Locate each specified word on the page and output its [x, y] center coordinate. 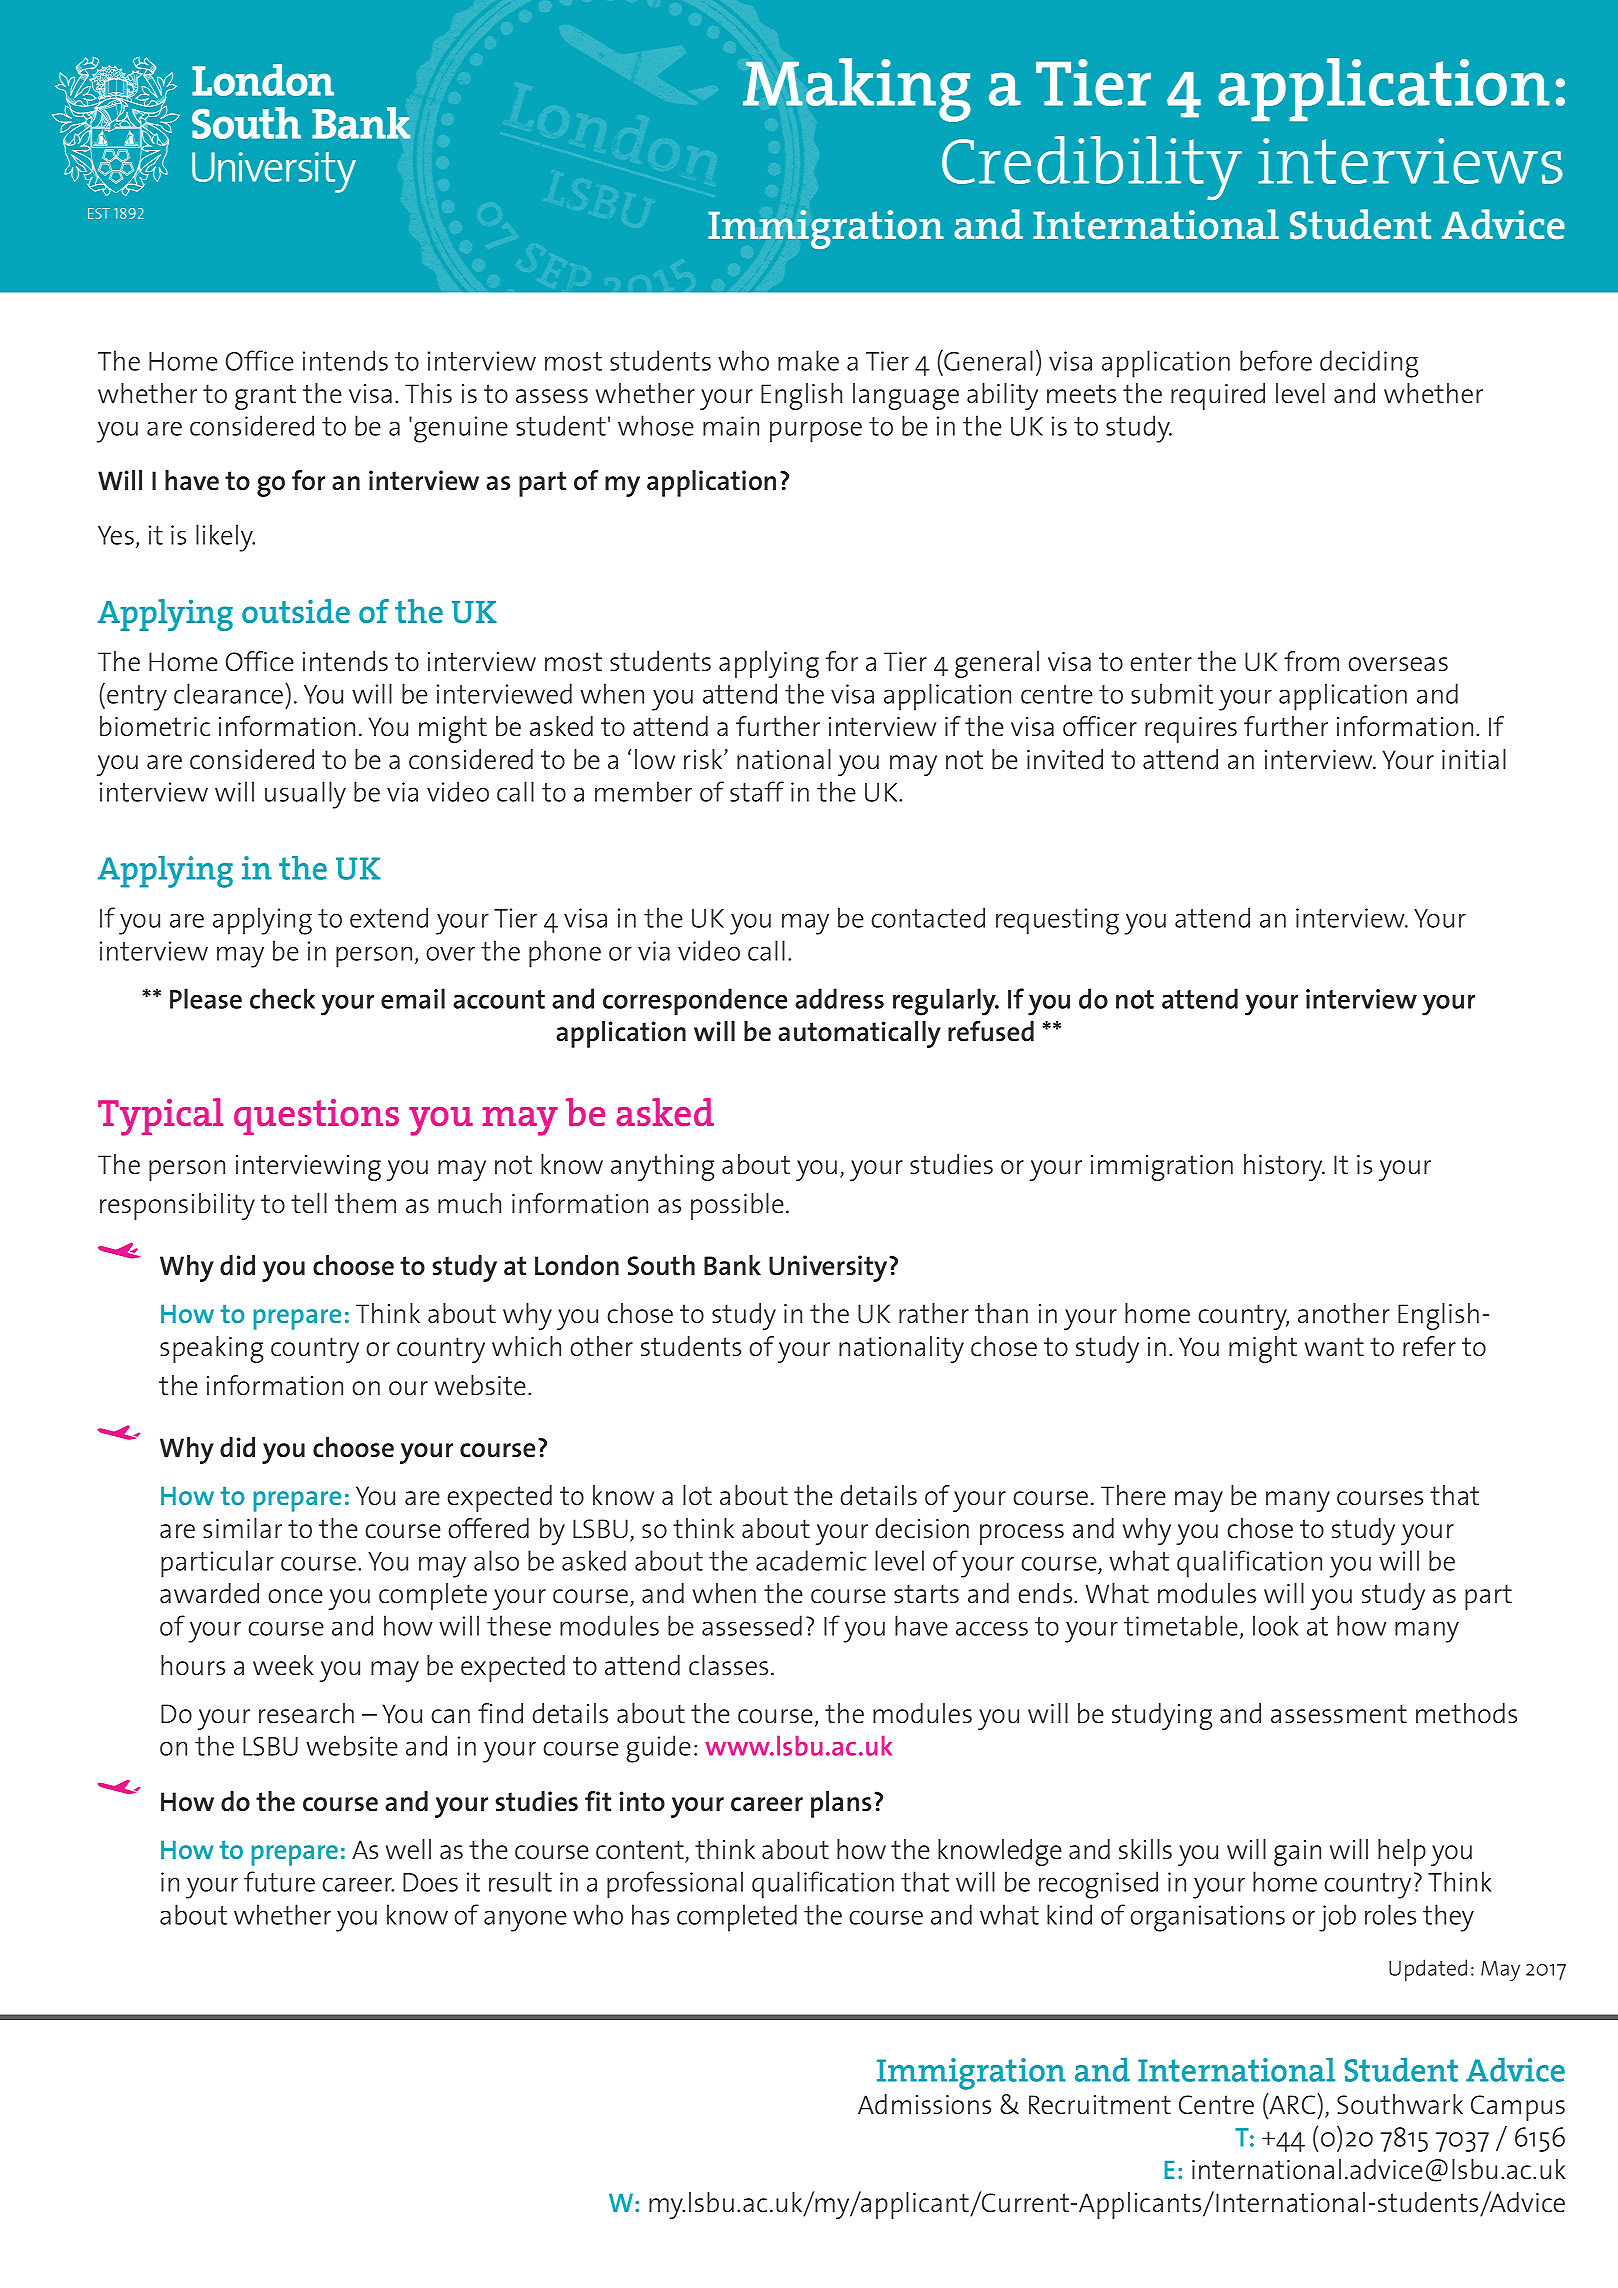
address [839, 998]
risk [704, 759]
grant [265, 397]
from [1311, 661]
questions [316, 1117]
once [295, 1596]
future [279, 1881]
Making [857, 90]
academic [811, 1560]
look [1276, 1625]
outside [296, 611]
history [1284, 1167]
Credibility [1092, 168]
